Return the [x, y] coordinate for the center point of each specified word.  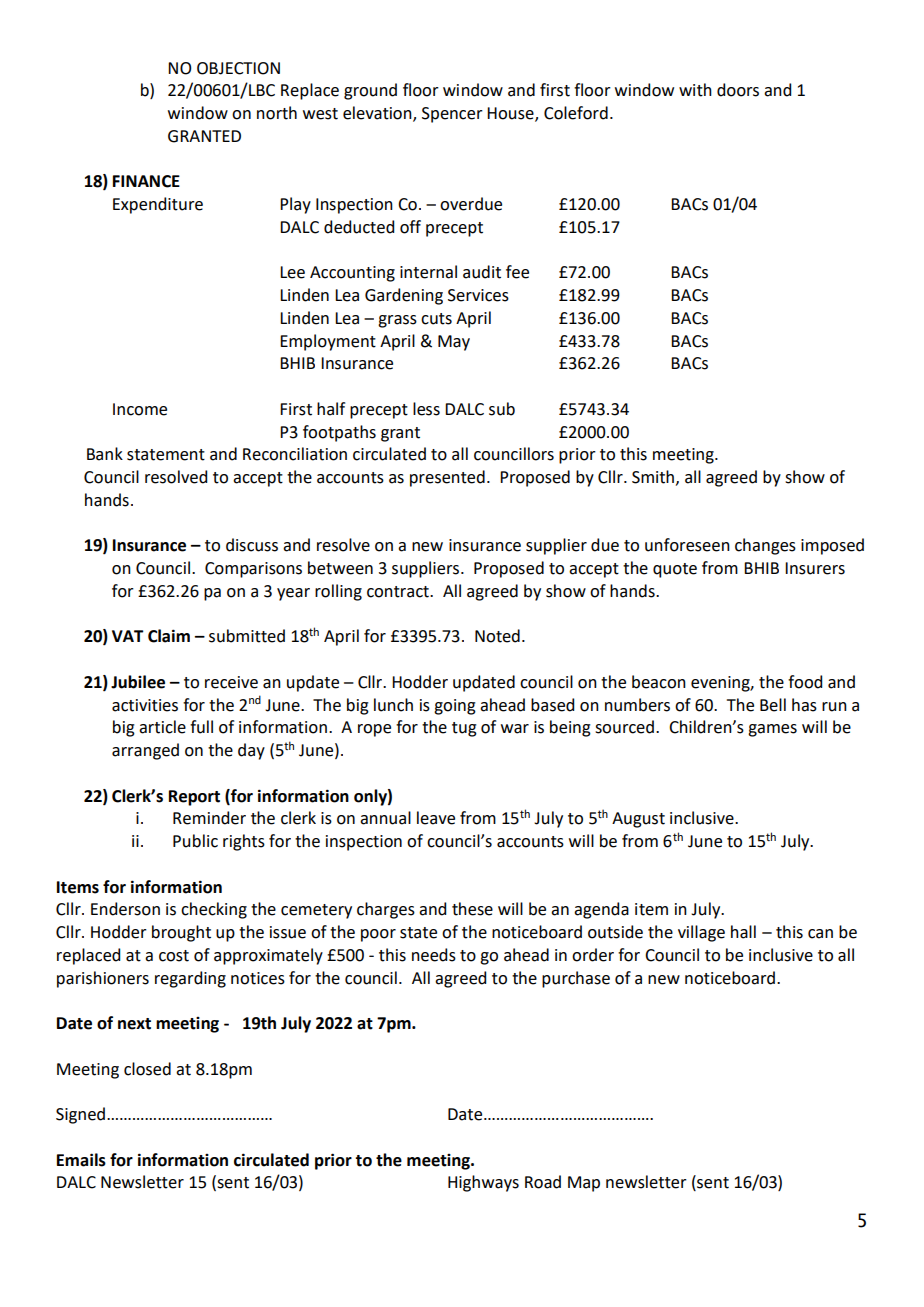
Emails [81, 1160]
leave [436, 818]
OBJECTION [238, 68]
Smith [653, 477]
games [772, 730]
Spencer [452, 115]
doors [738, 90]
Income [140, 409]
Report [194, 798]
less [426, 409]
